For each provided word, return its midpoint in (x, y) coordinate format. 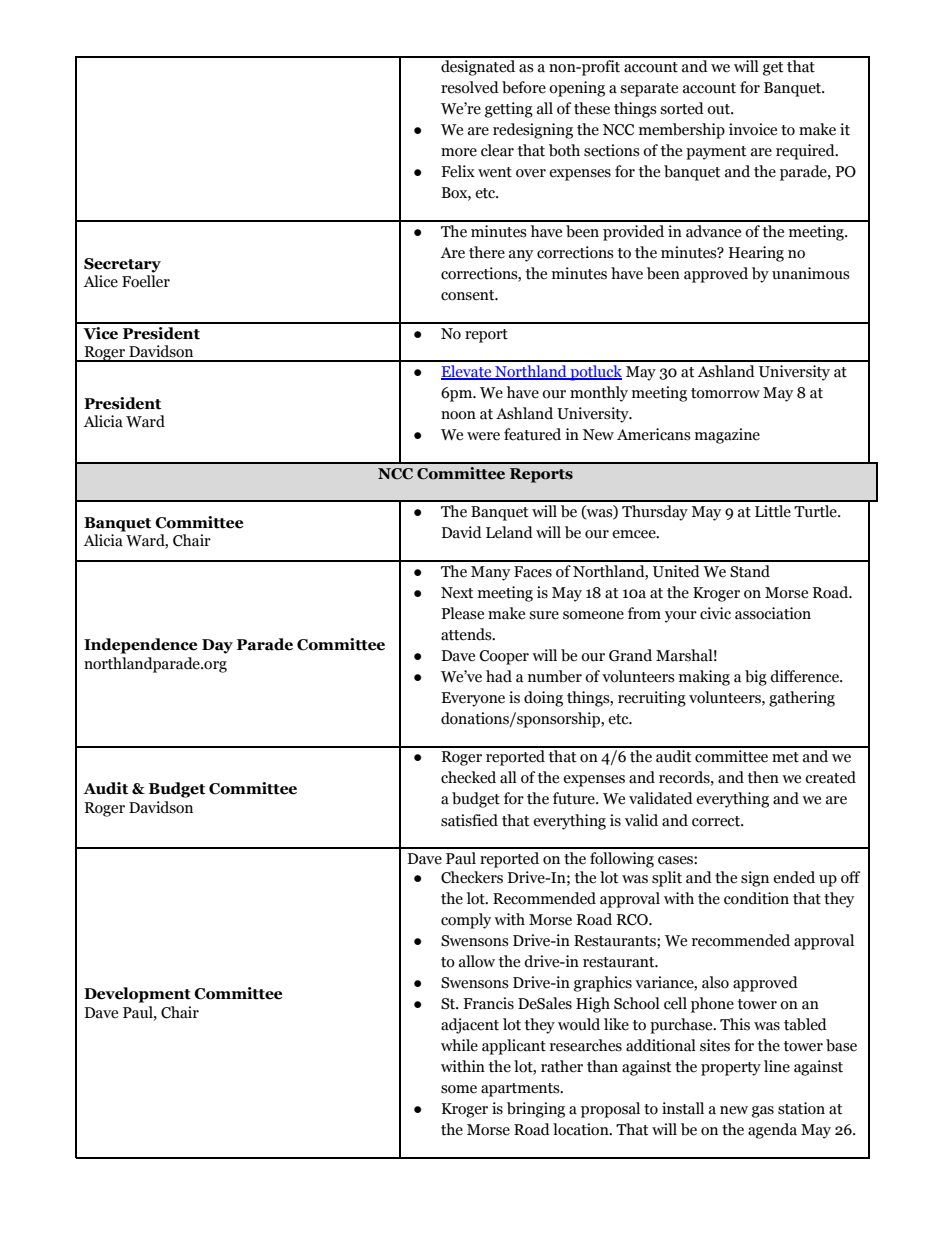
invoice (753, 129)
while (459, 1045)
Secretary (122, 265)
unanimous (811, 273)
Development (137, 995)
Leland (509, 532)
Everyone (473, 699)
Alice (100, 281)
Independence (140, 646)
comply (466, 921)
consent (469, 295)
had (499, 676)
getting (509, 110)
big (756, 678)
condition (756, 898)
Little (773, 511)
